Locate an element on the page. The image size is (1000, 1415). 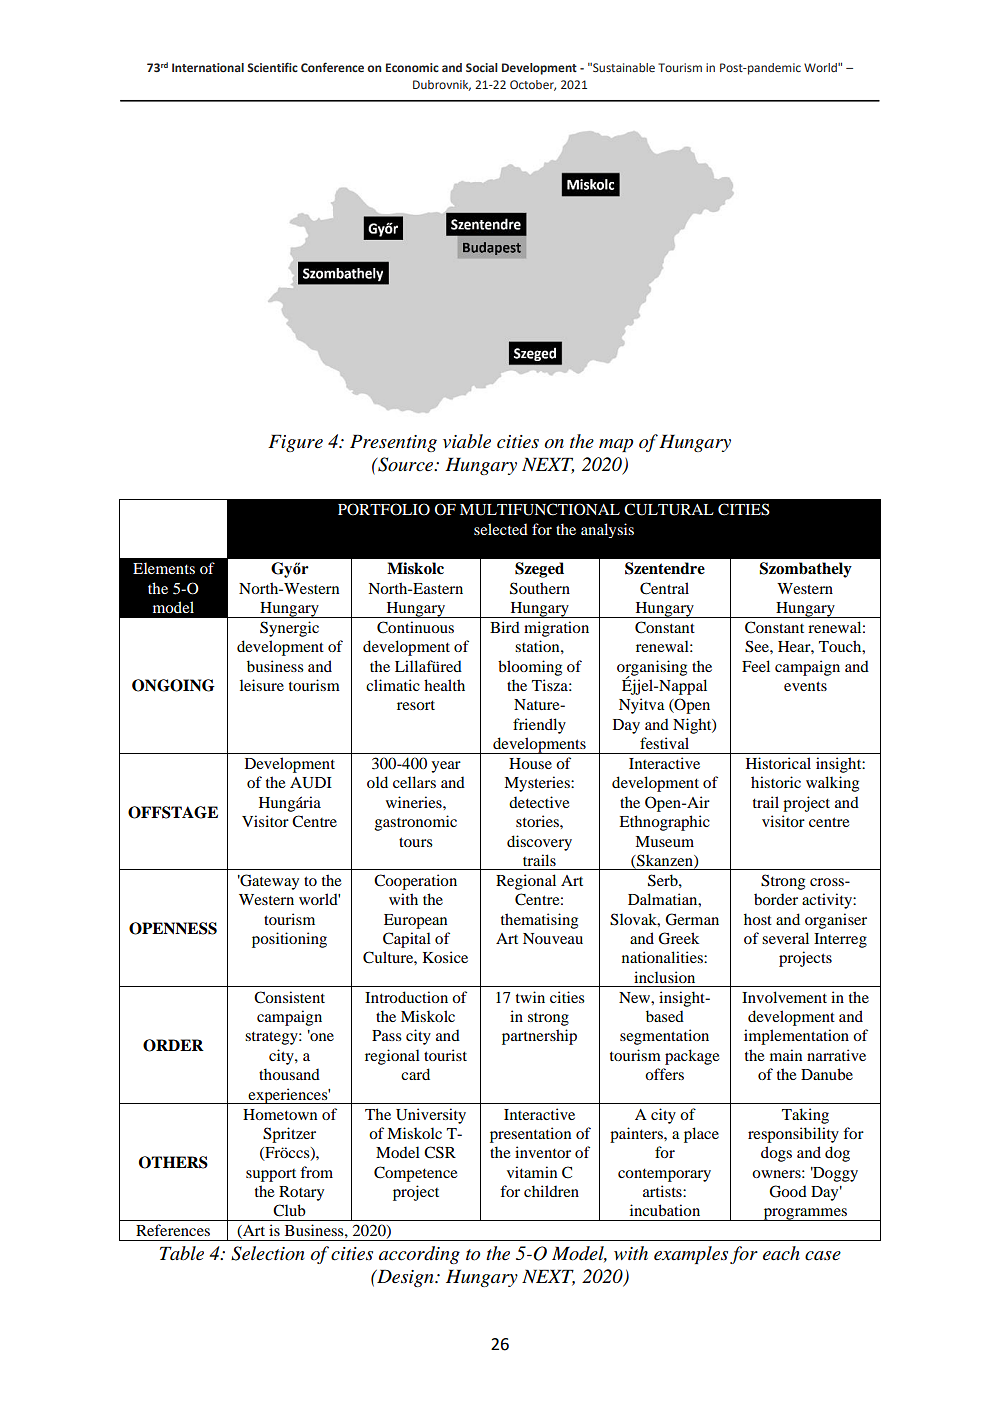
OFFSTAGE is located at coordinates (173, 812).
